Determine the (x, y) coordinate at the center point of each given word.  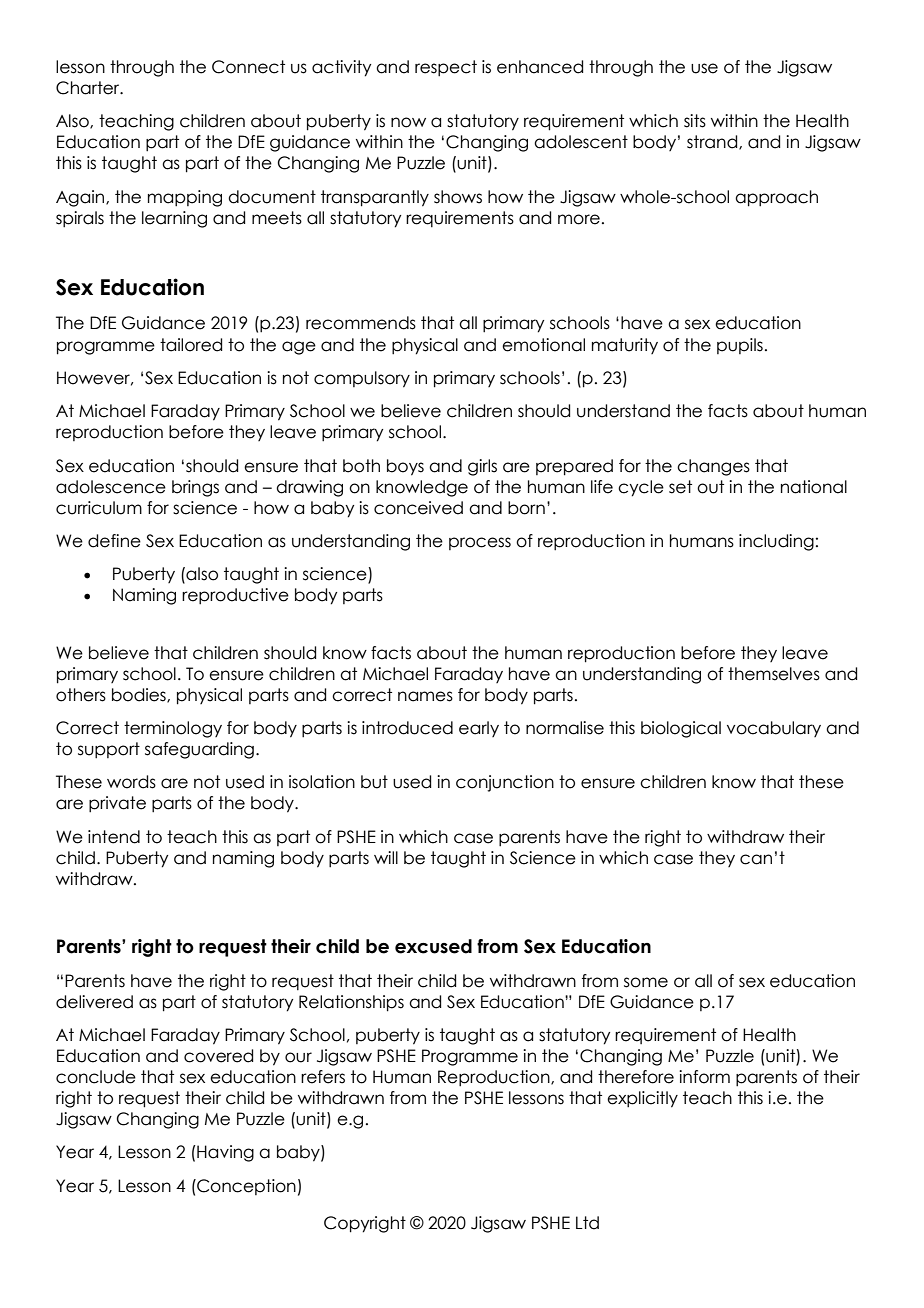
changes (713, 467)
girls (482, 467)
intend (114, 837)
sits (695, 121)
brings (195, 488)
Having (224, 1153)
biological (681, 729)
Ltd (587, 1223)
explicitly (642, 1099)
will (386, 857)
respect (446, 68)
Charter (89, 88)
